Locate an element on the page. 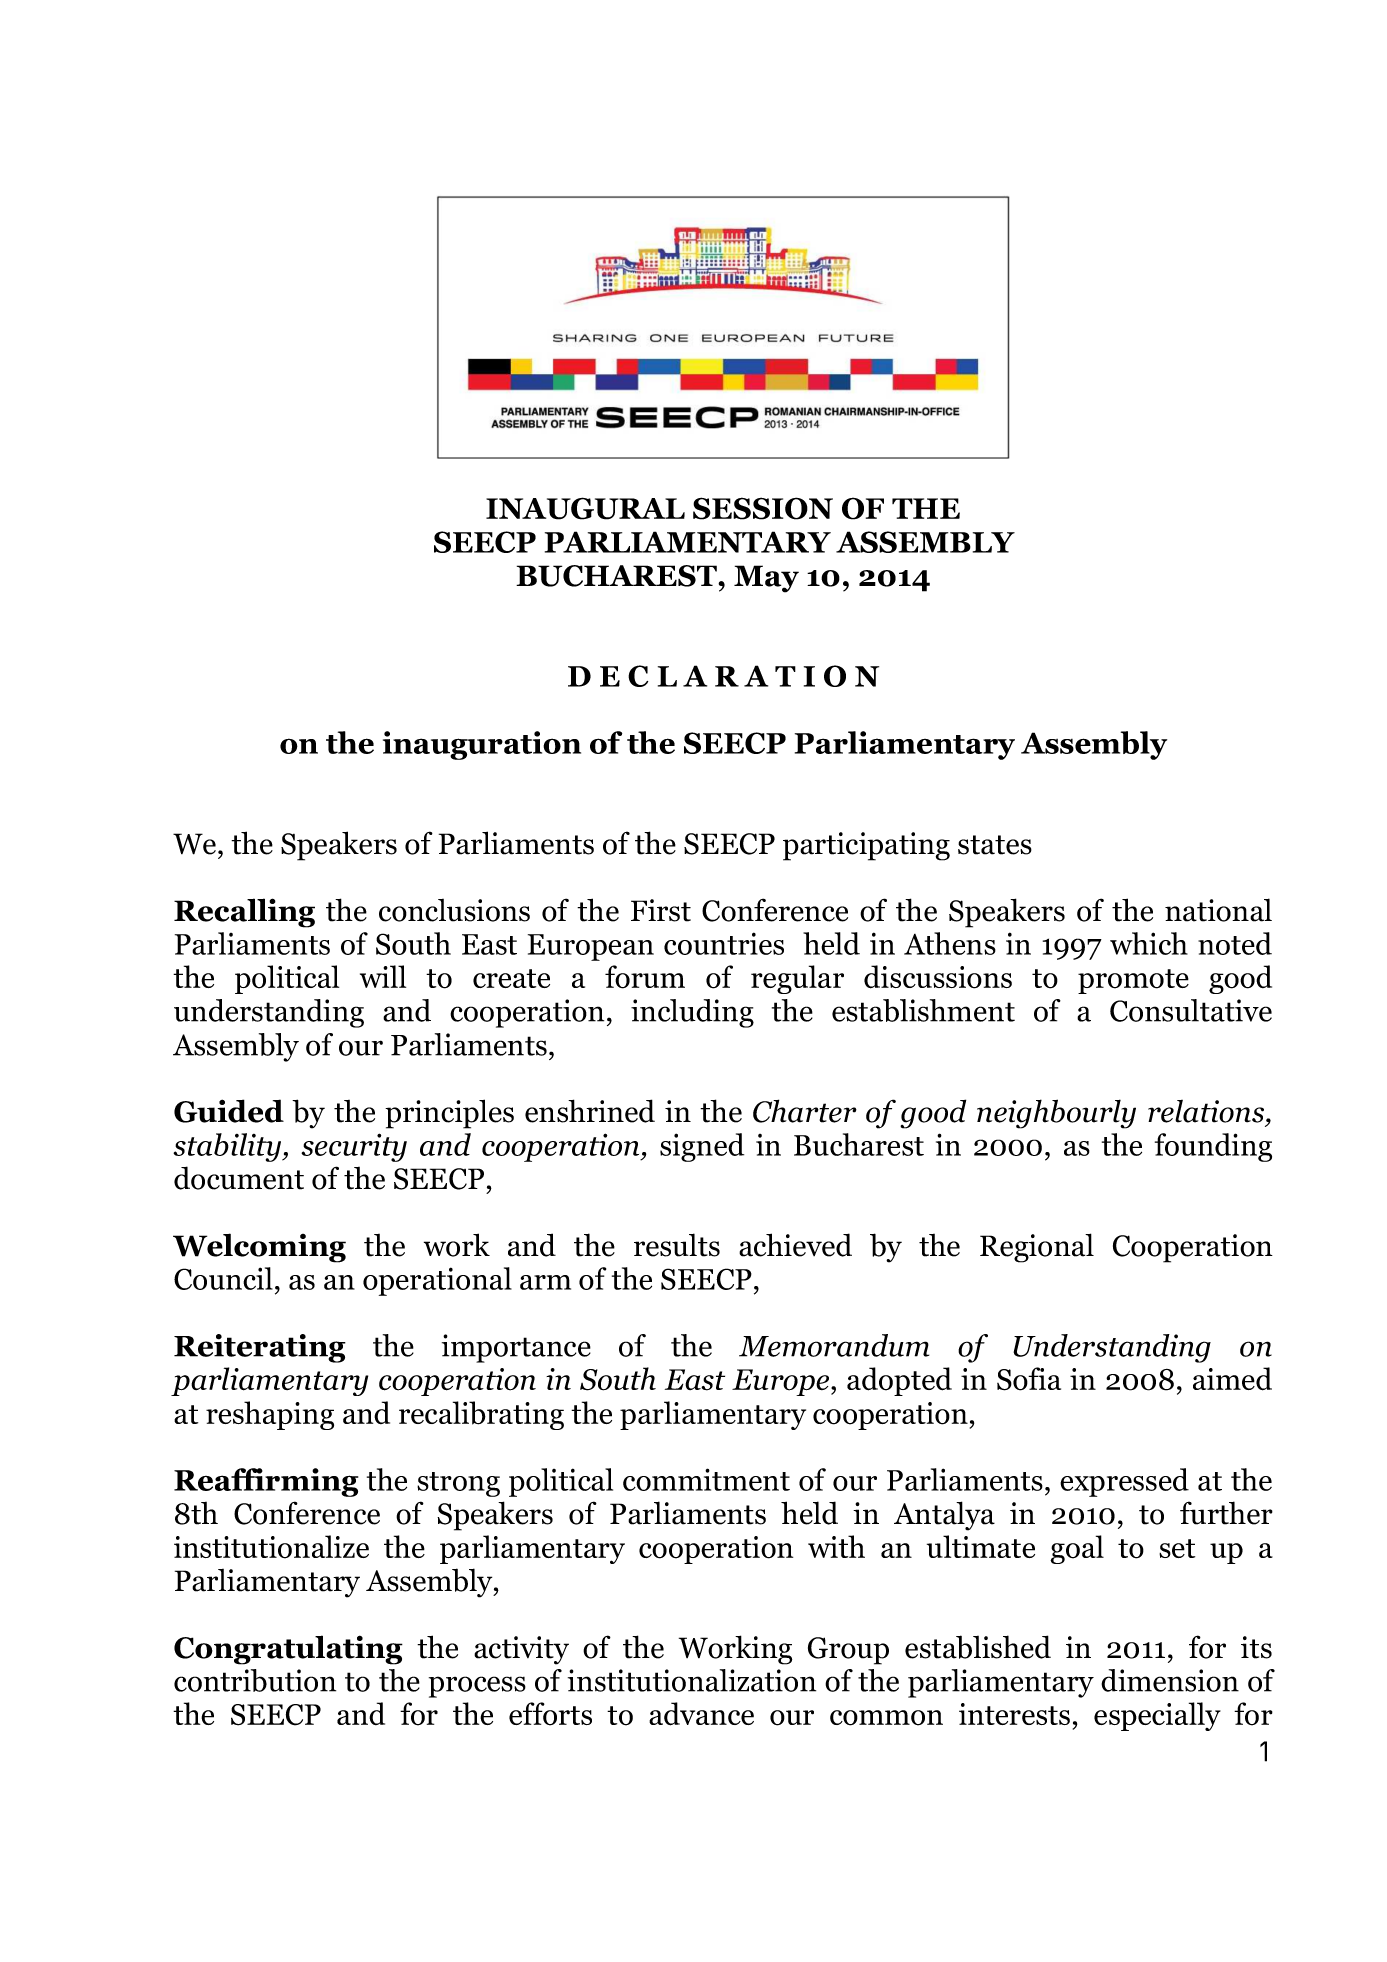 The width and height of the image is (1387, 1962). security is located at coordinates (354, 1147).
